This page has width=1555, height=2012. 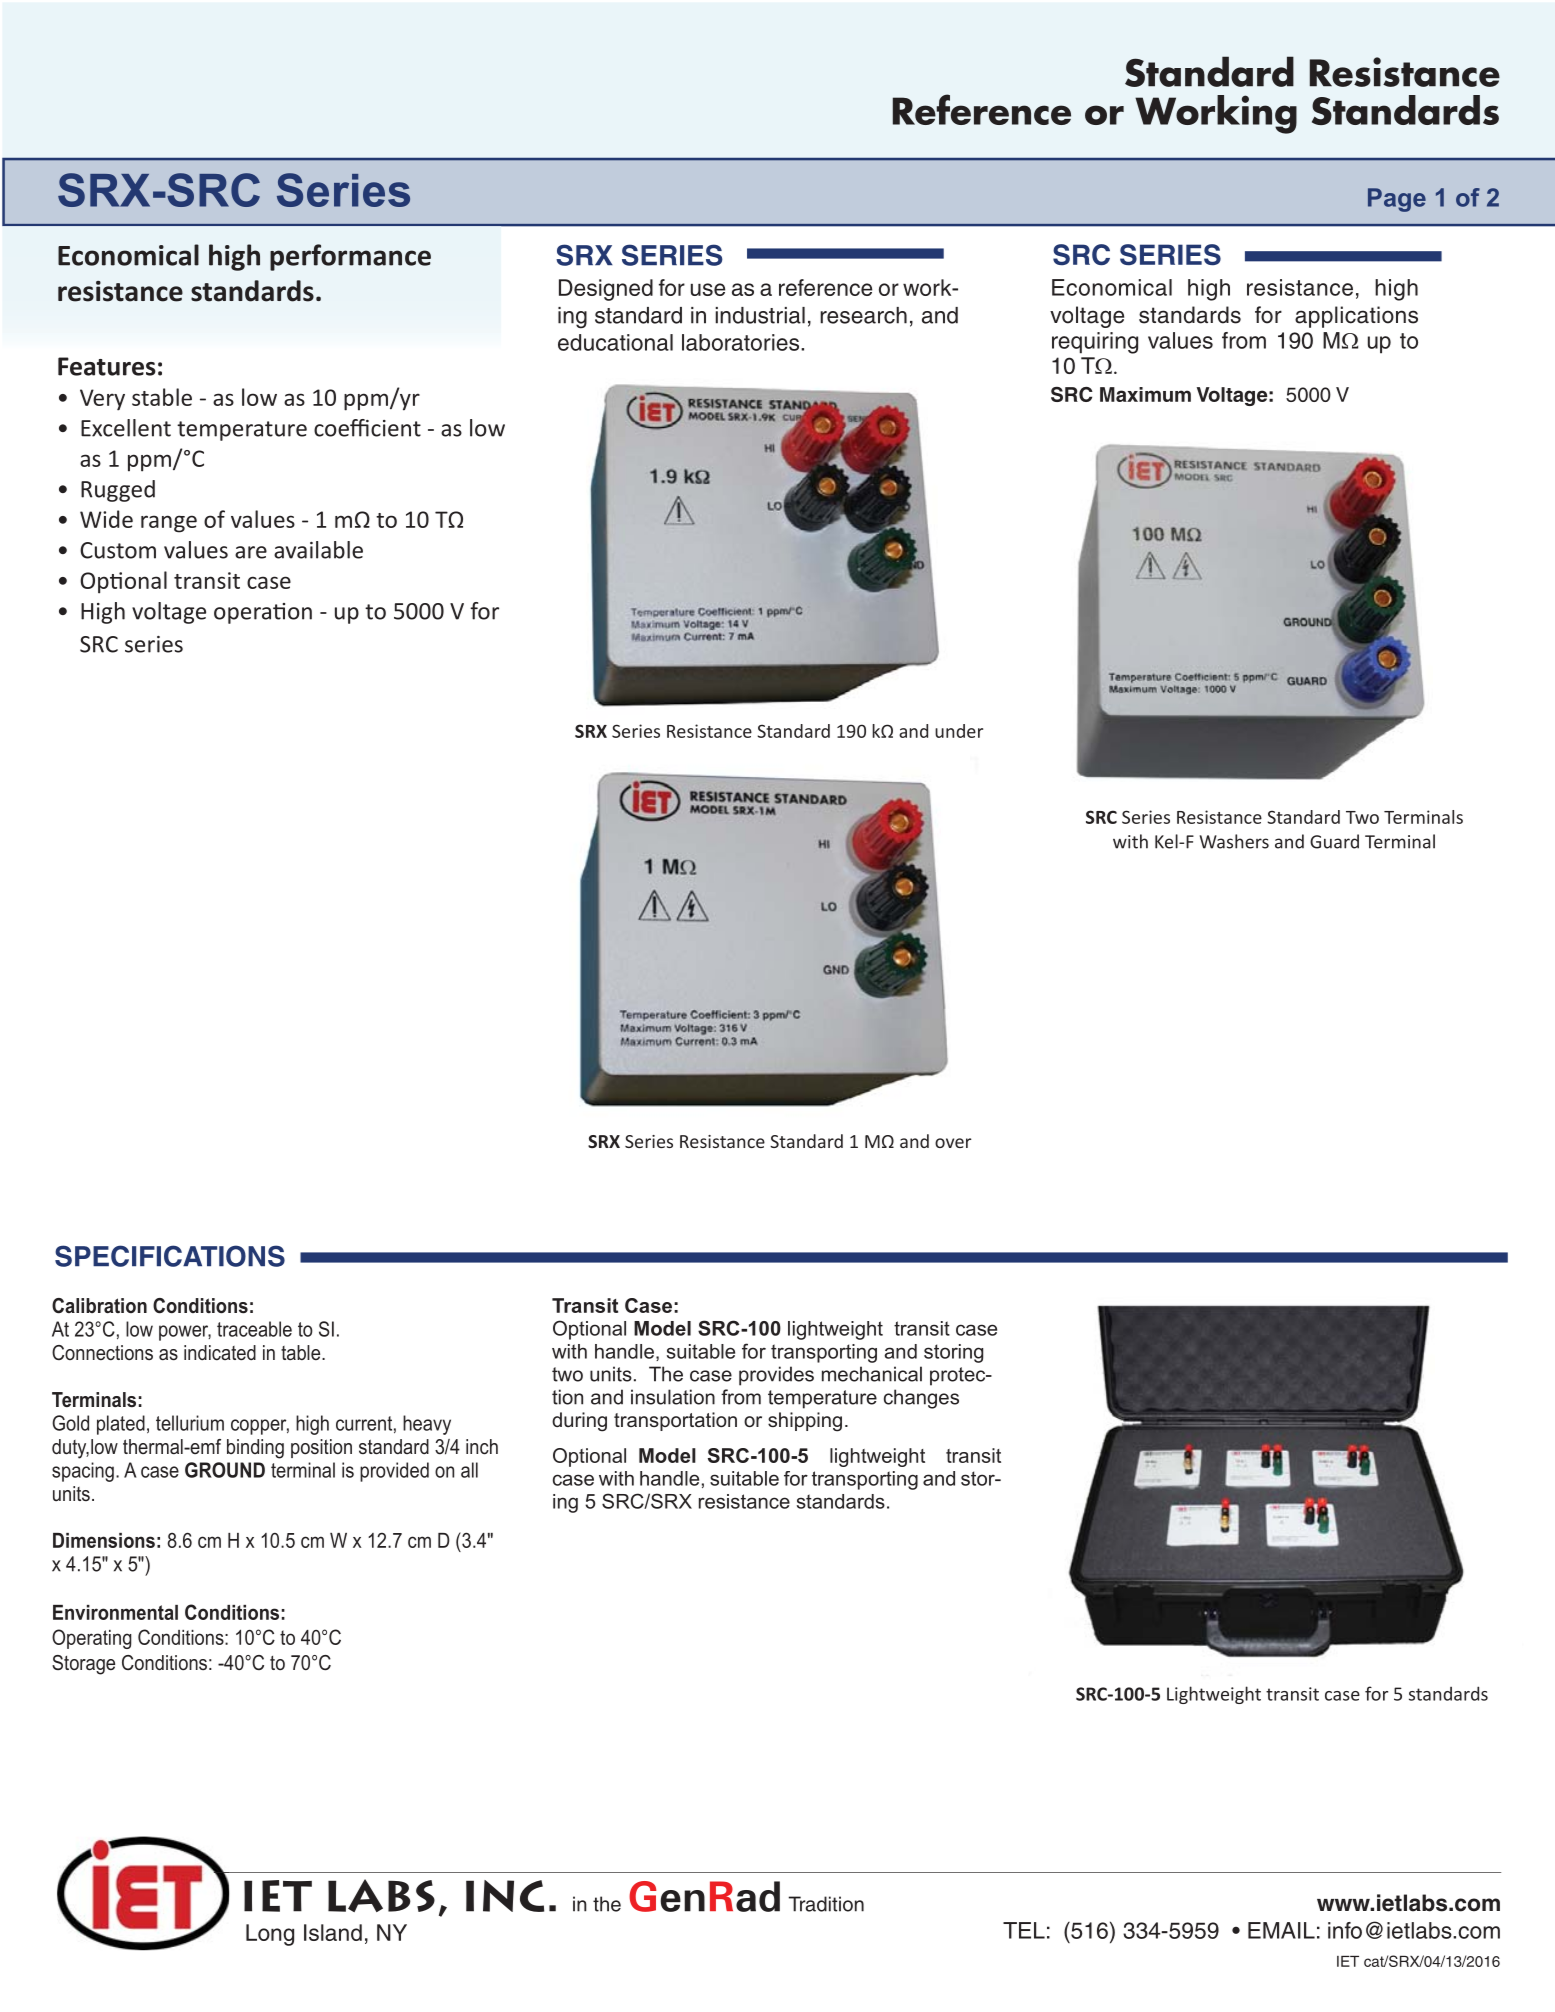 I want to click on performance, so click(x=350, y=257).
